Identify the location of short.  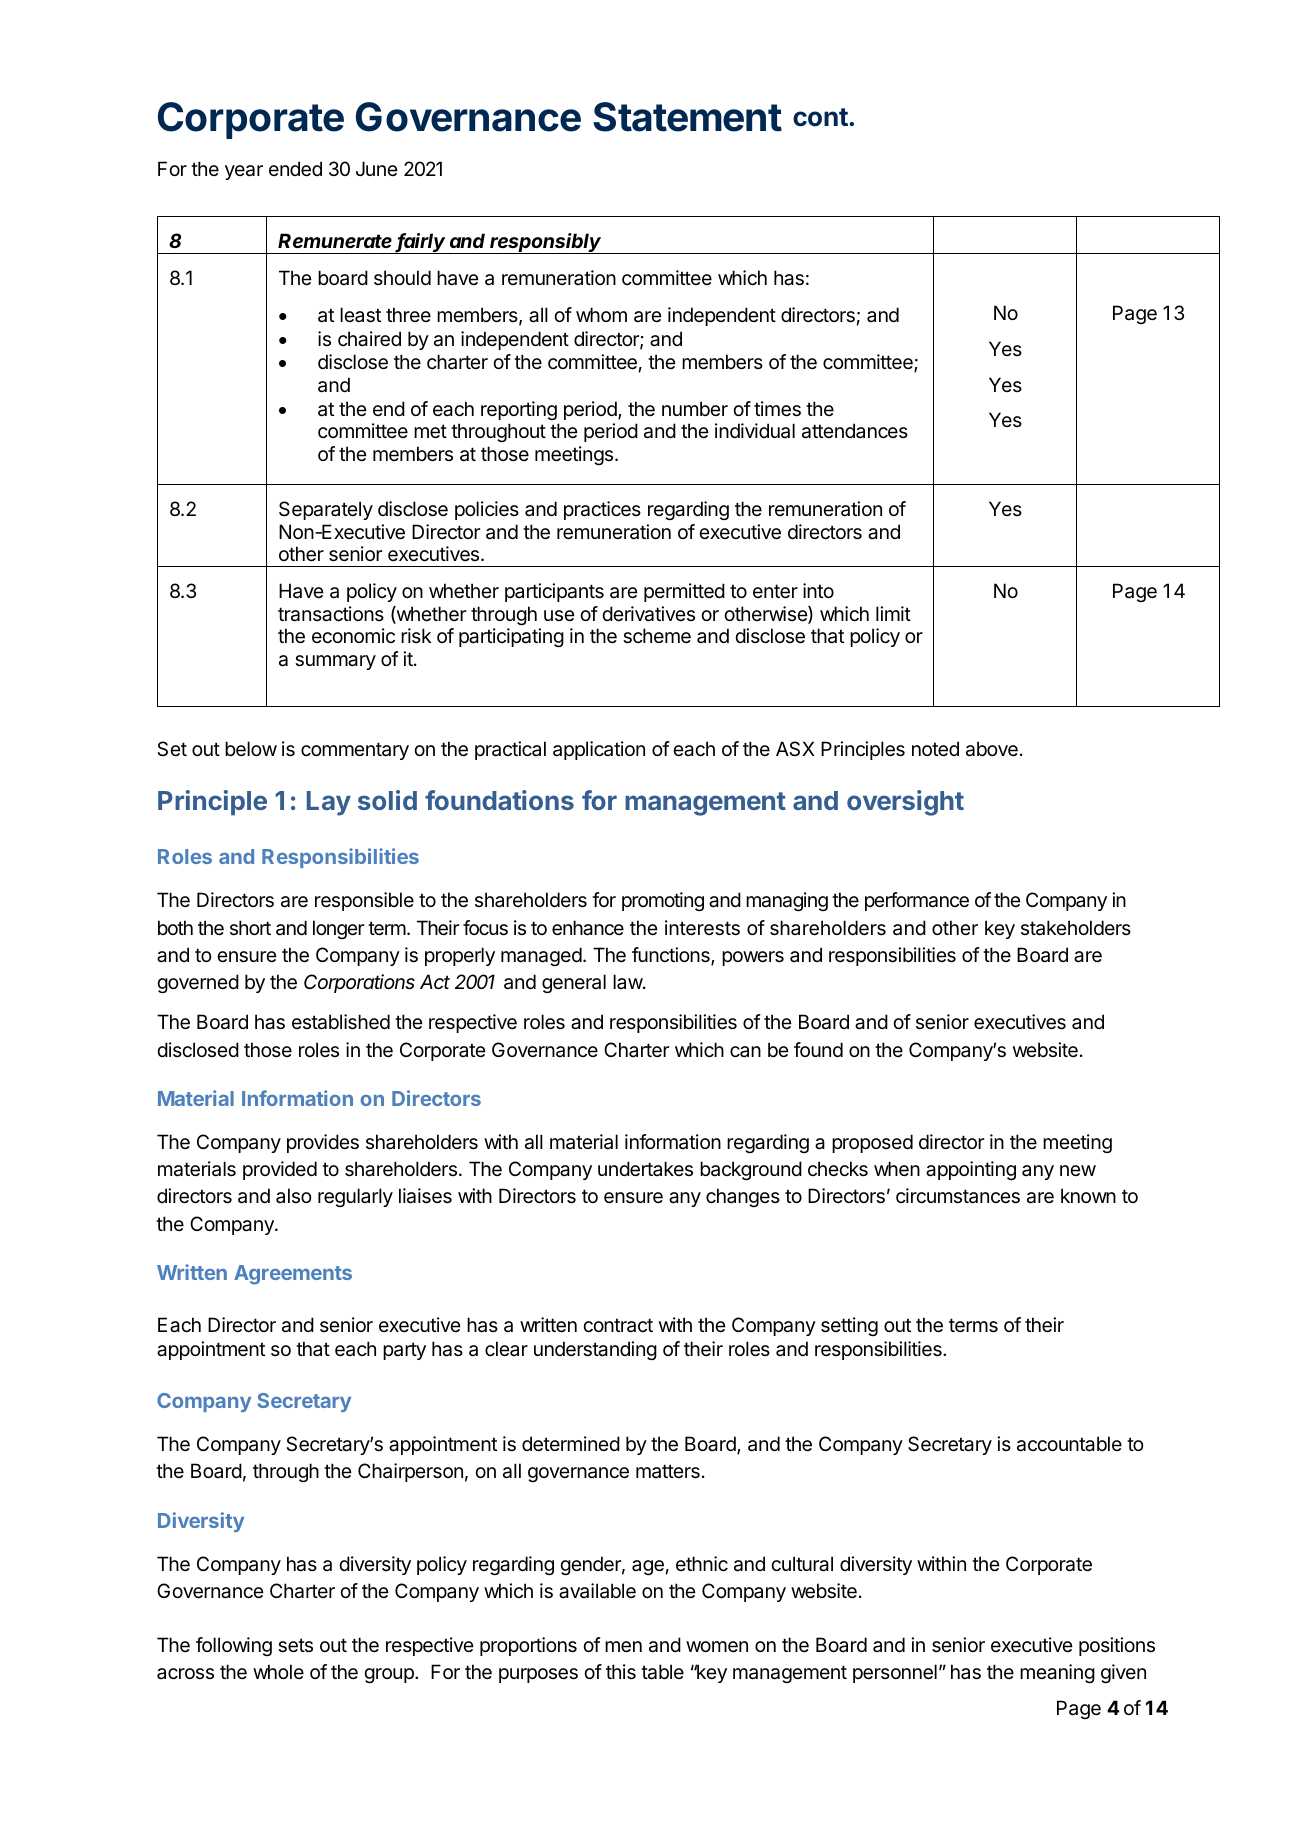
(250, 927).
